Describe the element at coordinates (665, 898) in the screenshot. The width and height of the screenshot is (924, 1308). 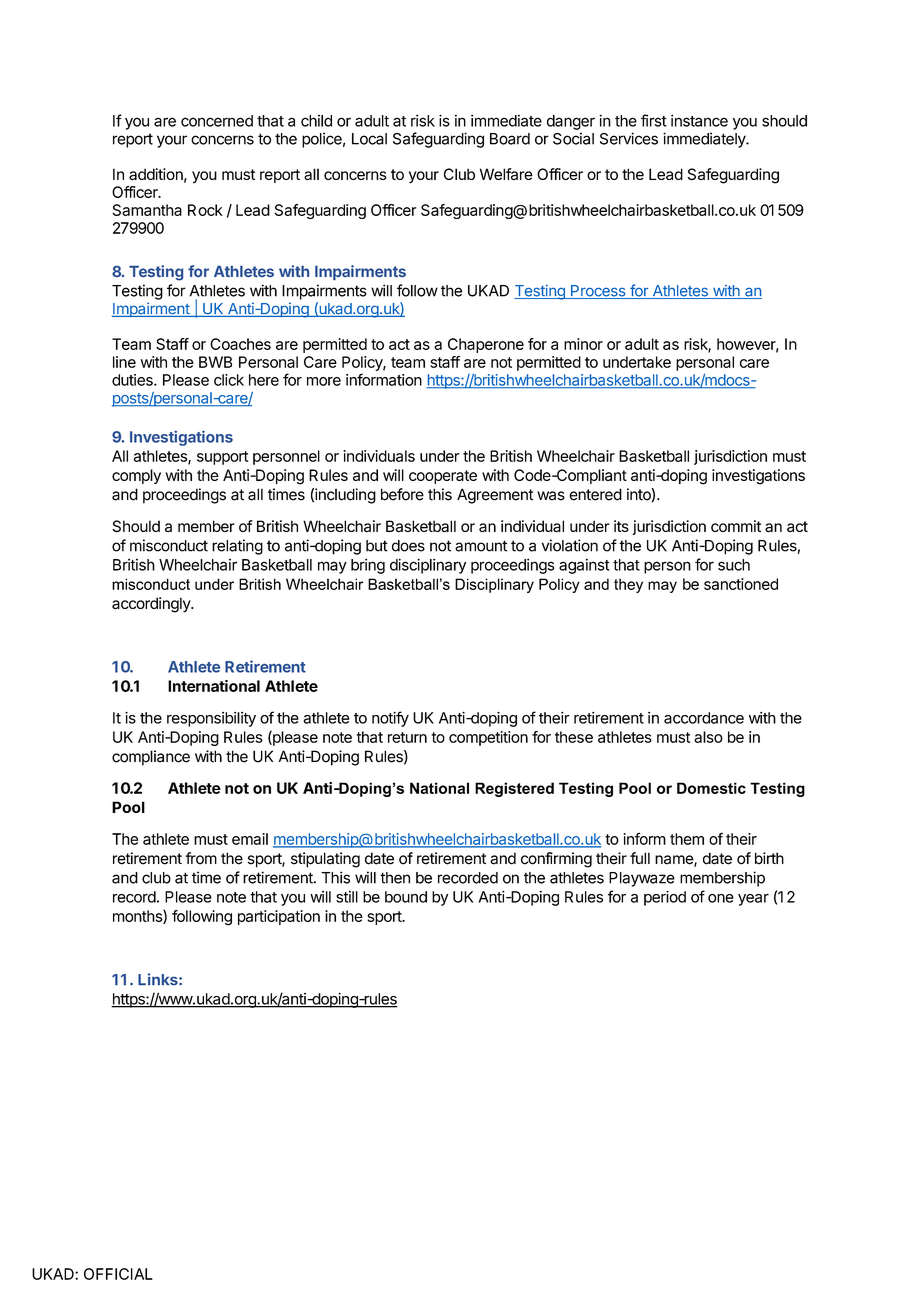
I see `period` at that location.
